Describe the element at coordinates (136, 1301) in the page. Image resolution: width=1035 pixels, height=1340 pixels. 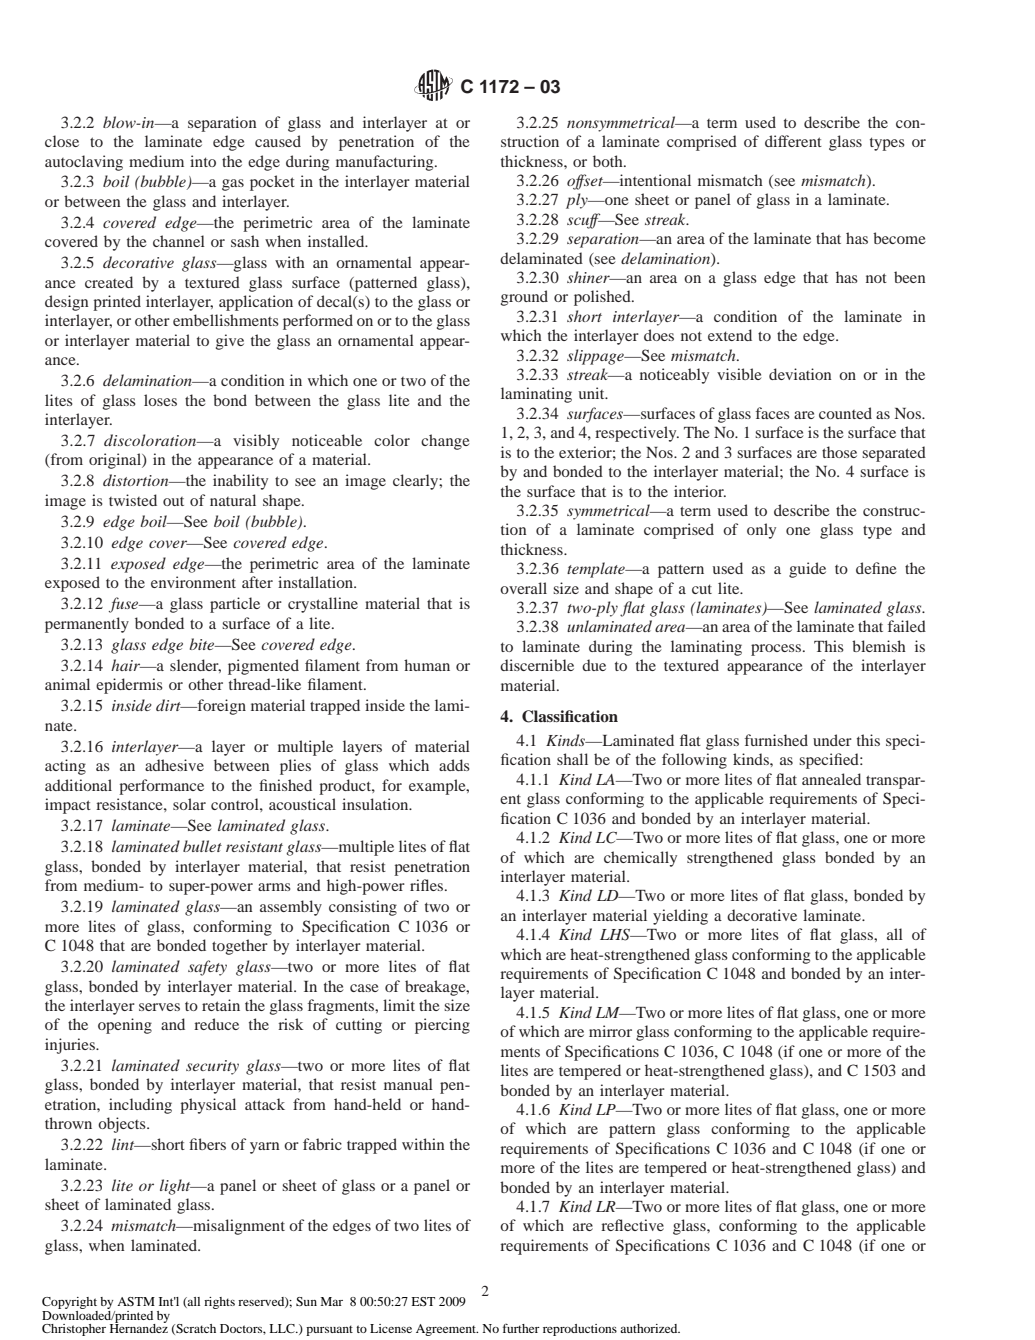
I see `ASTM` at that location.
